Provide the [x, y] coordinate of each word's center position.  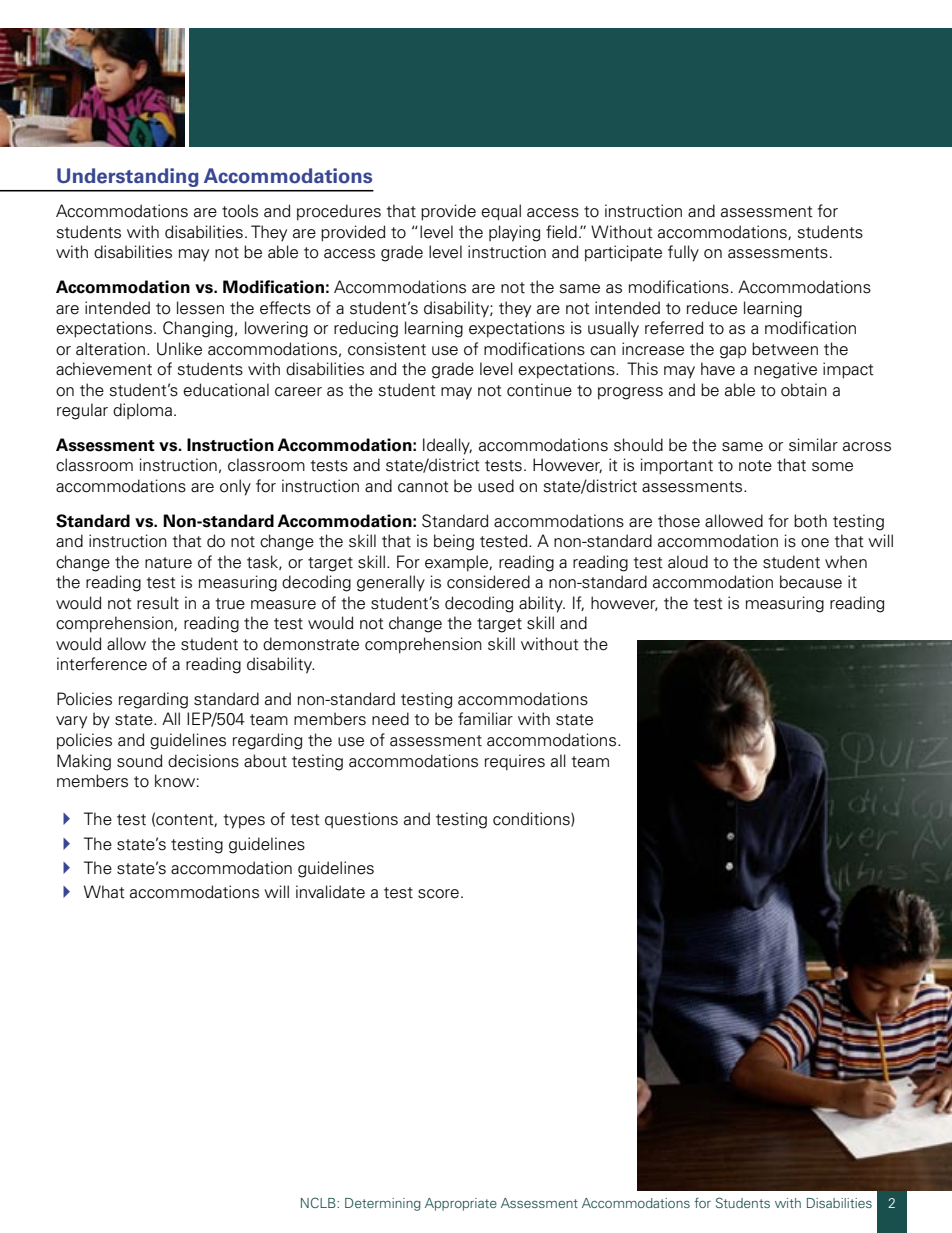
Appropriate [461, 1204]
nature [168, 563]
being [454, 542]
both [810, 521]
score [438, 894]
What [104, 892]
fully [683, 253]
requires [515, 762]
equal [501, 212]
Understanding [127, 177]
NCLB [319, 1202]
